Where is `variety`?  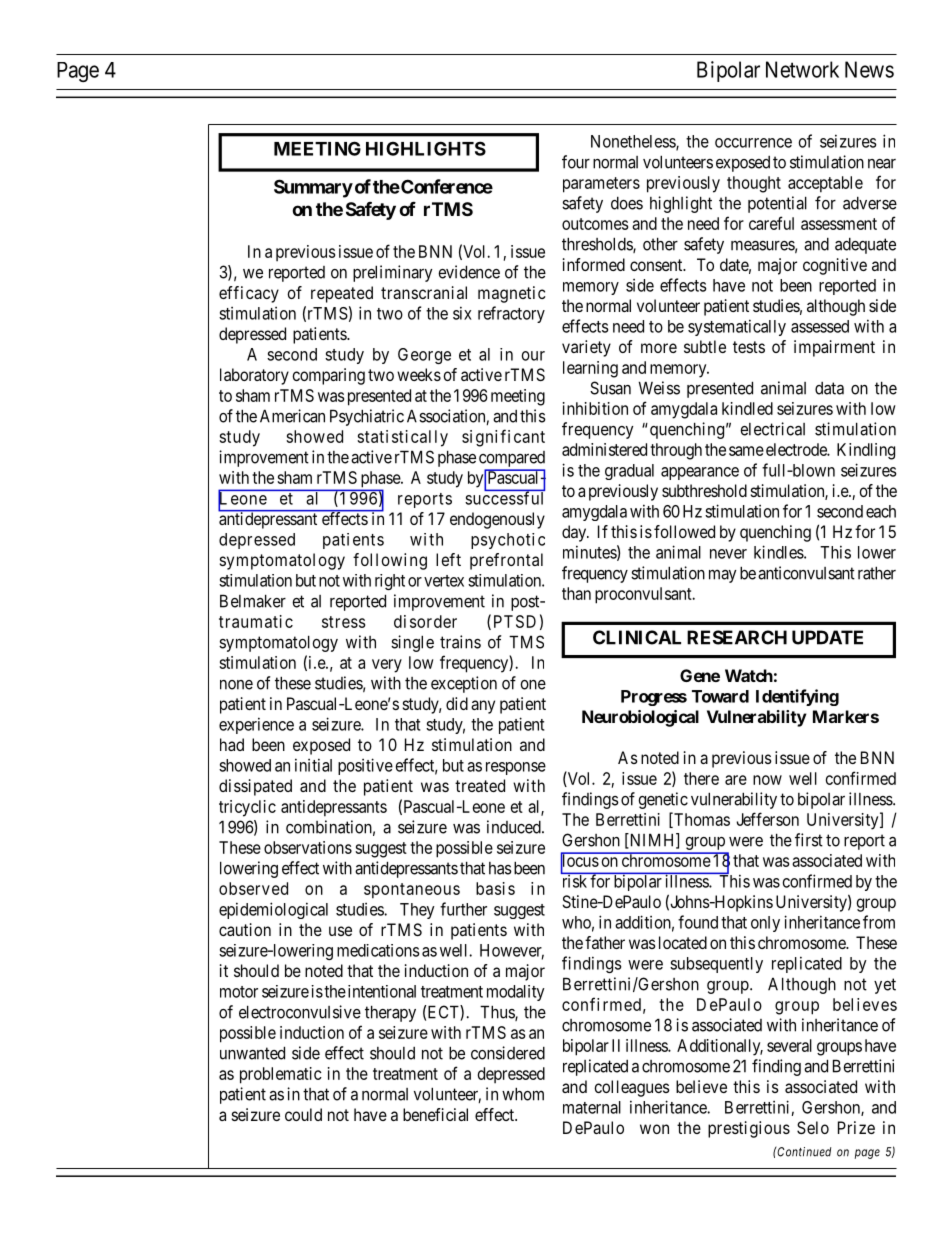
variety is located at coordinates (586, 348).
